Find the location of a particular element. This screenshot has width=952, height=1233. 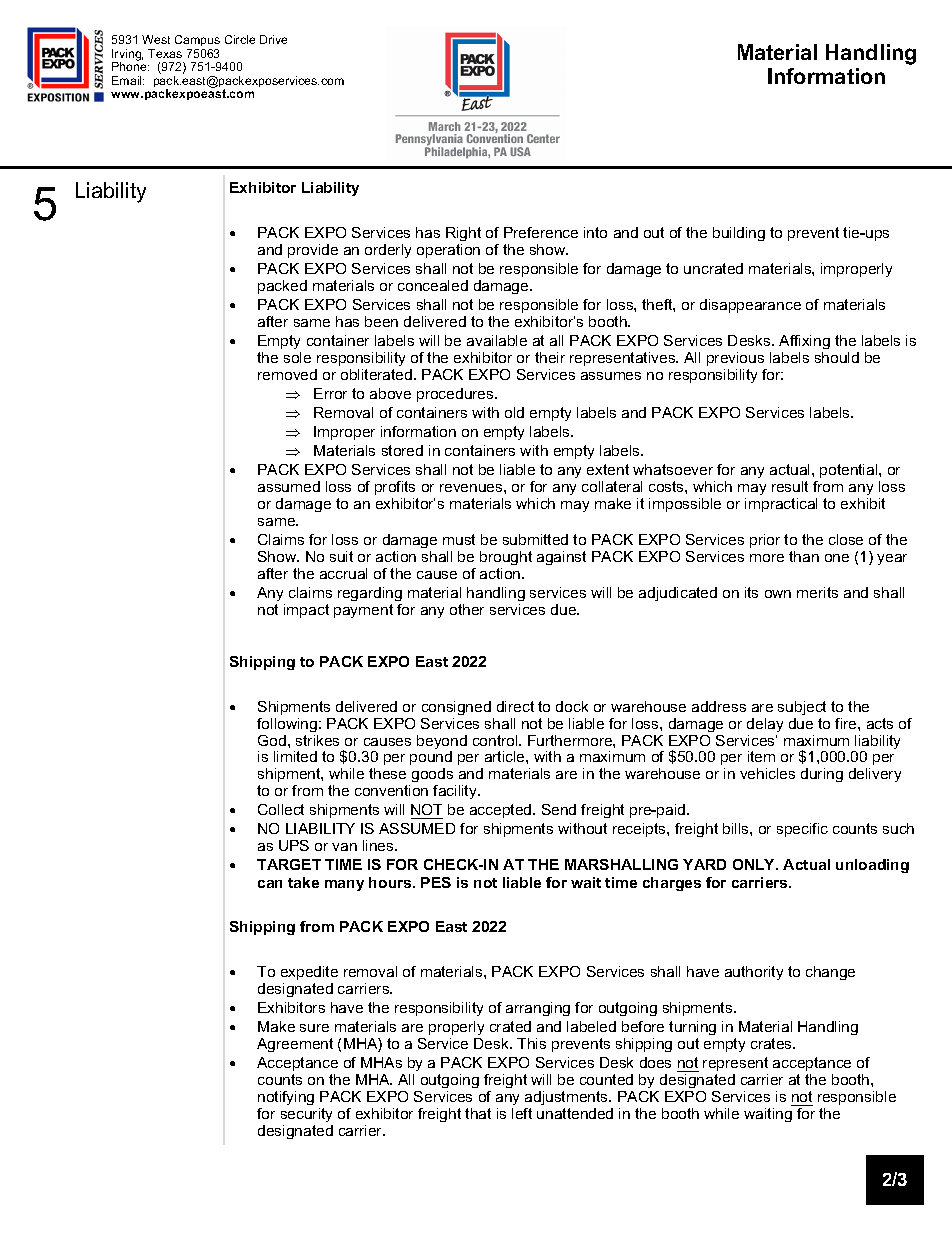

notifying is located at coordinates (286, 1100).
